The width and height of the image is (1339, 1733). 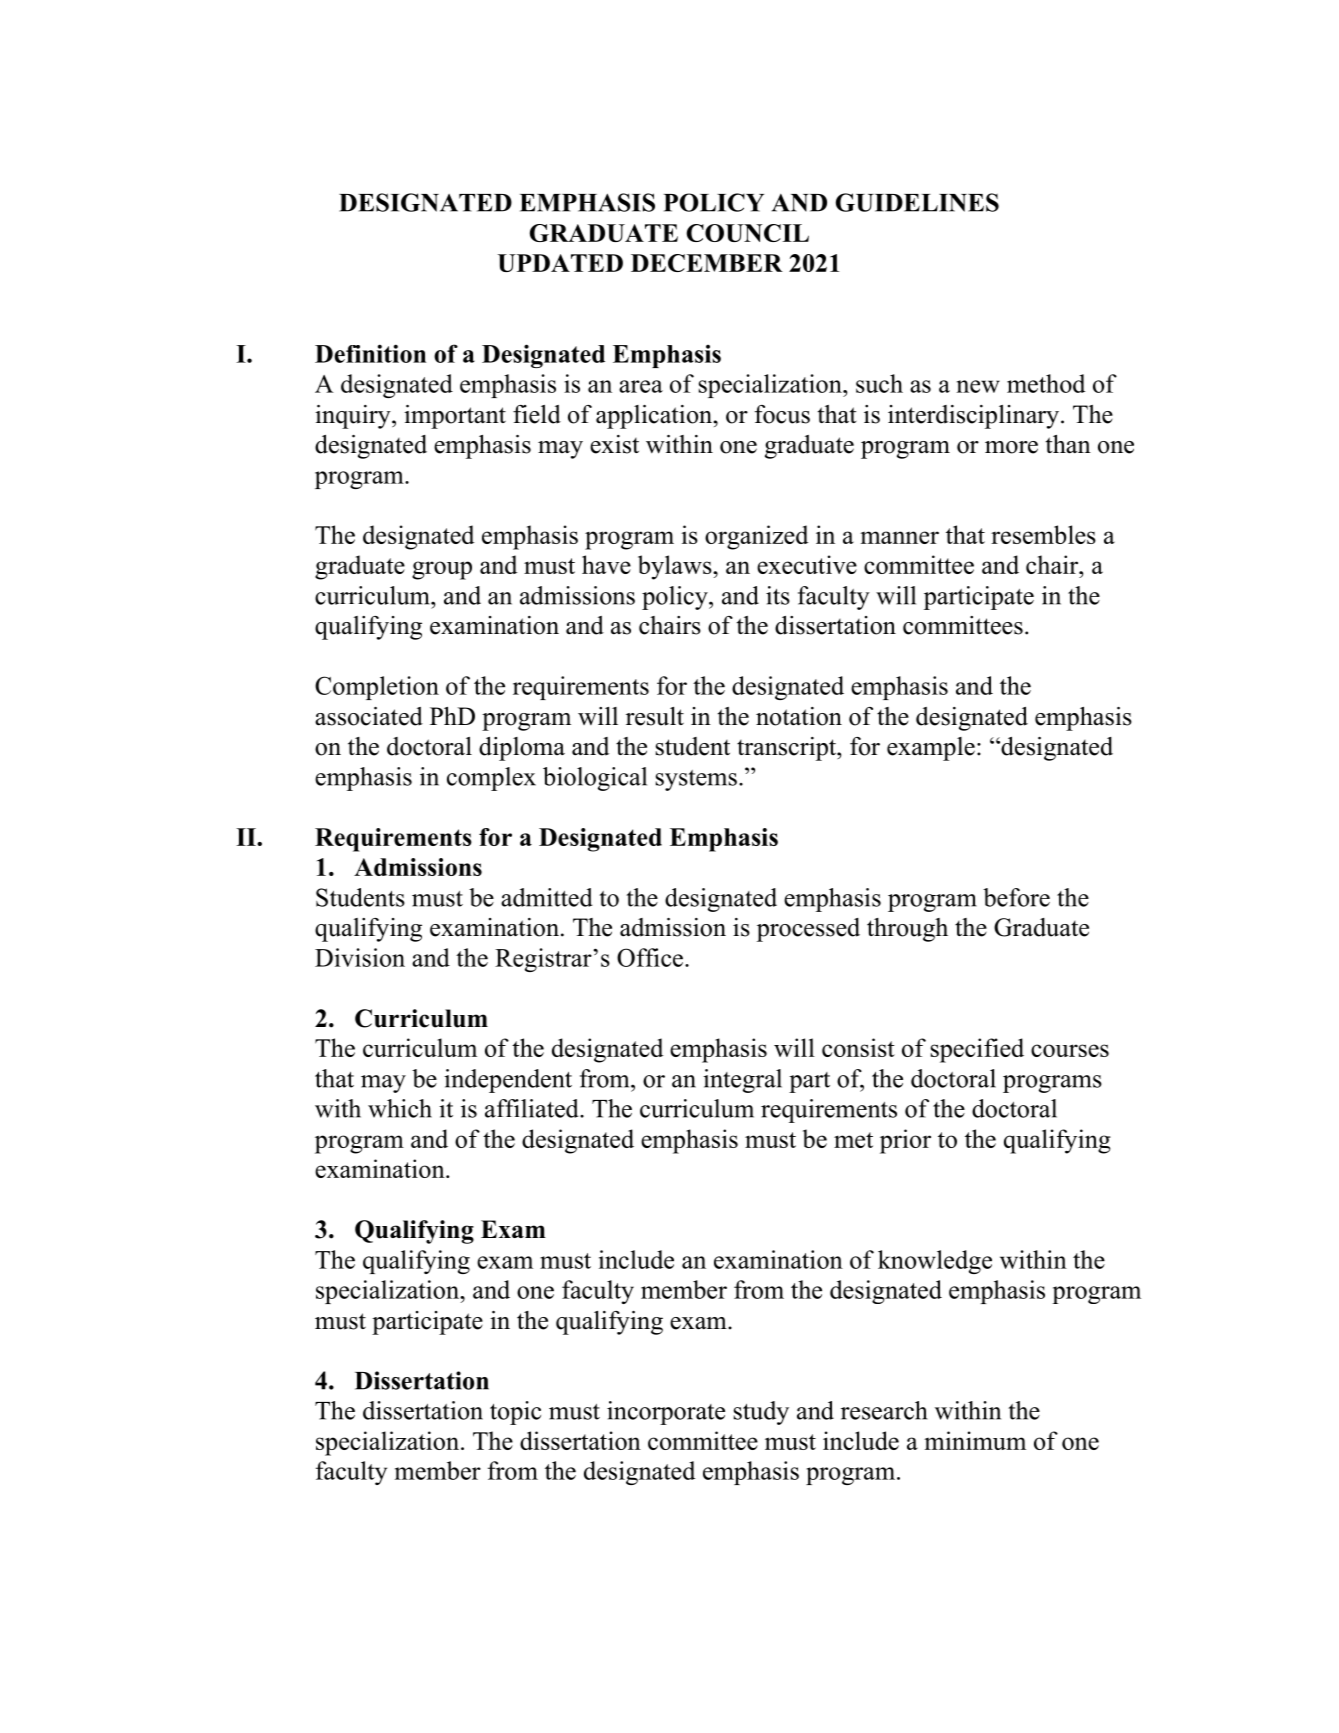 What do you see at coordinates (742, 1081) in the image?
I see `integral` at bounding box center [742, 1081].
